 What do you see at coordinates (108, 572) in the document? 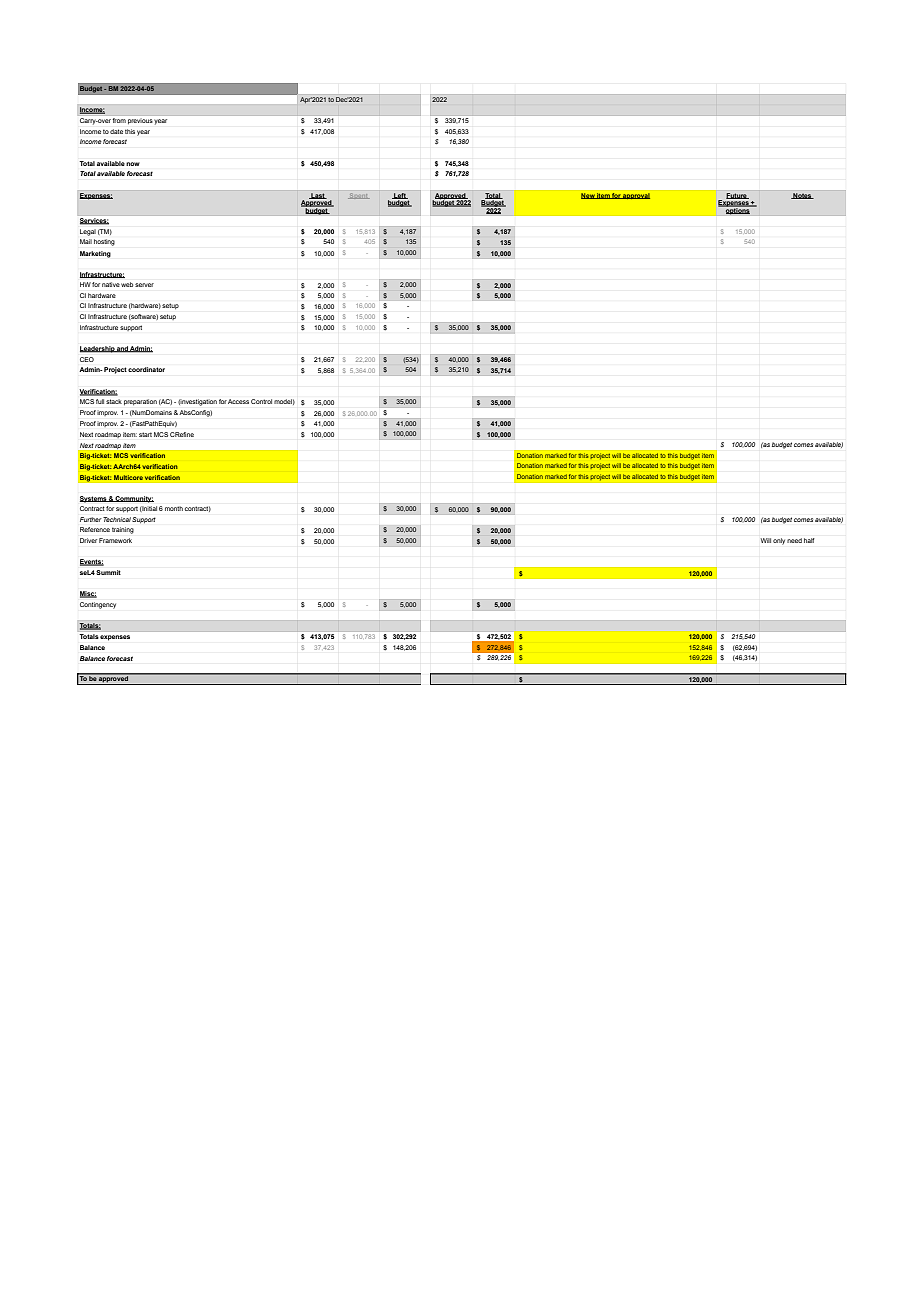
I see `Summit` at bounding box center [108, 572].
